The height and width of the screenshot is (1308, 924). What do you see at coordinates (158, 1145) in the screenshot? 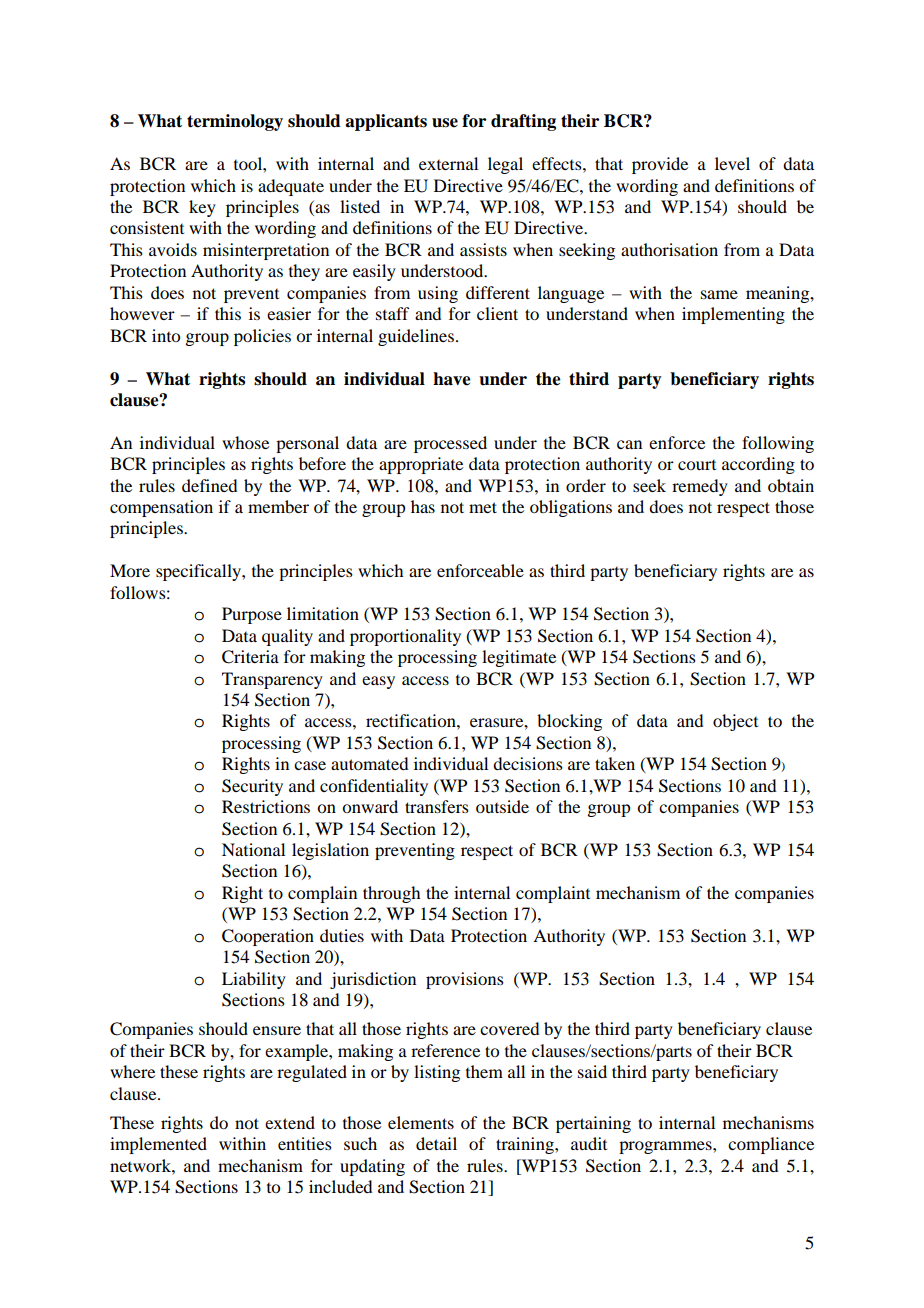
I see `implemented` at bounding box center [158, 1145].
